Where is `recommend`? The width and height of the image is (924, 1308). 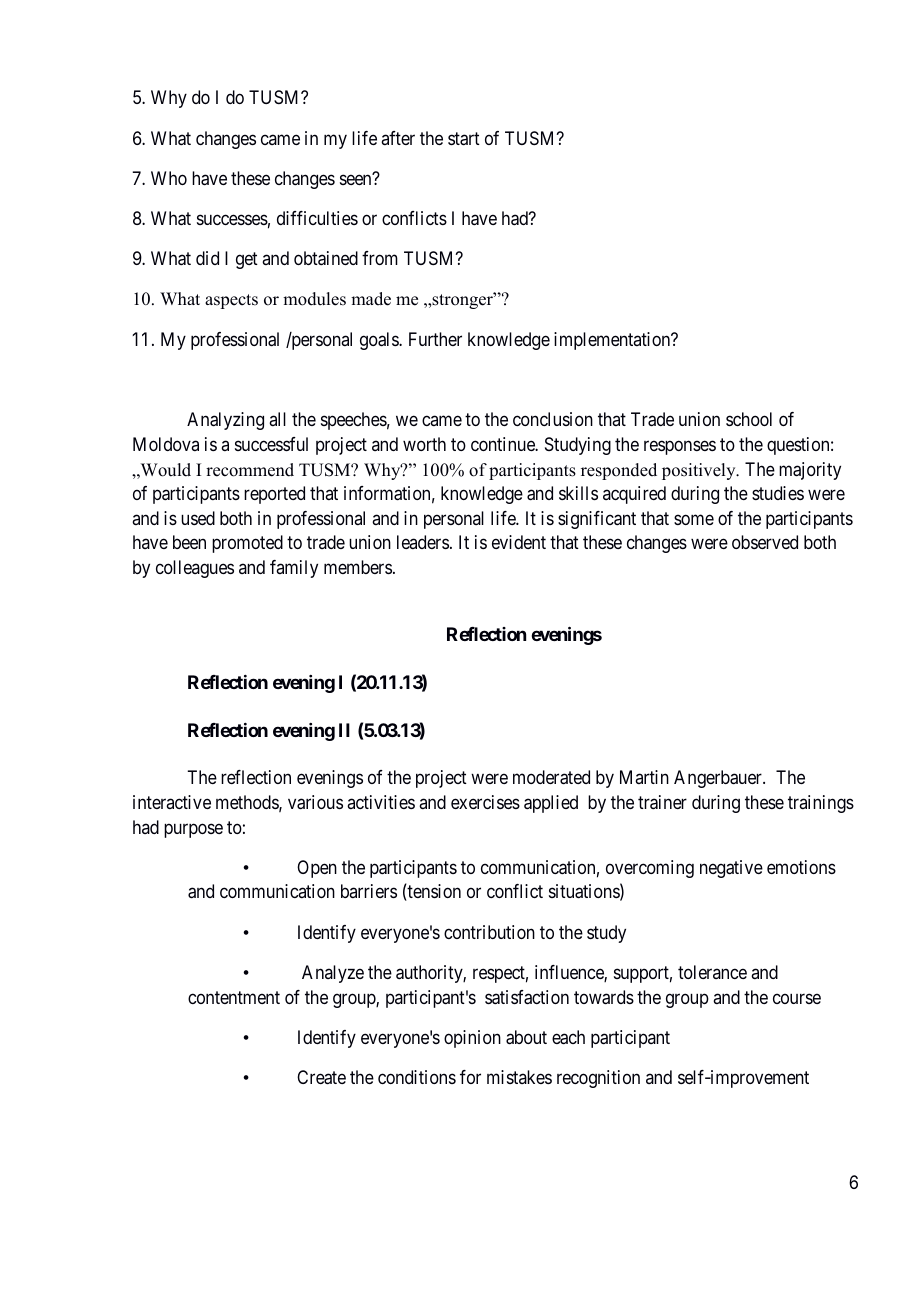
recommend is located at coordinates (250, 470).
